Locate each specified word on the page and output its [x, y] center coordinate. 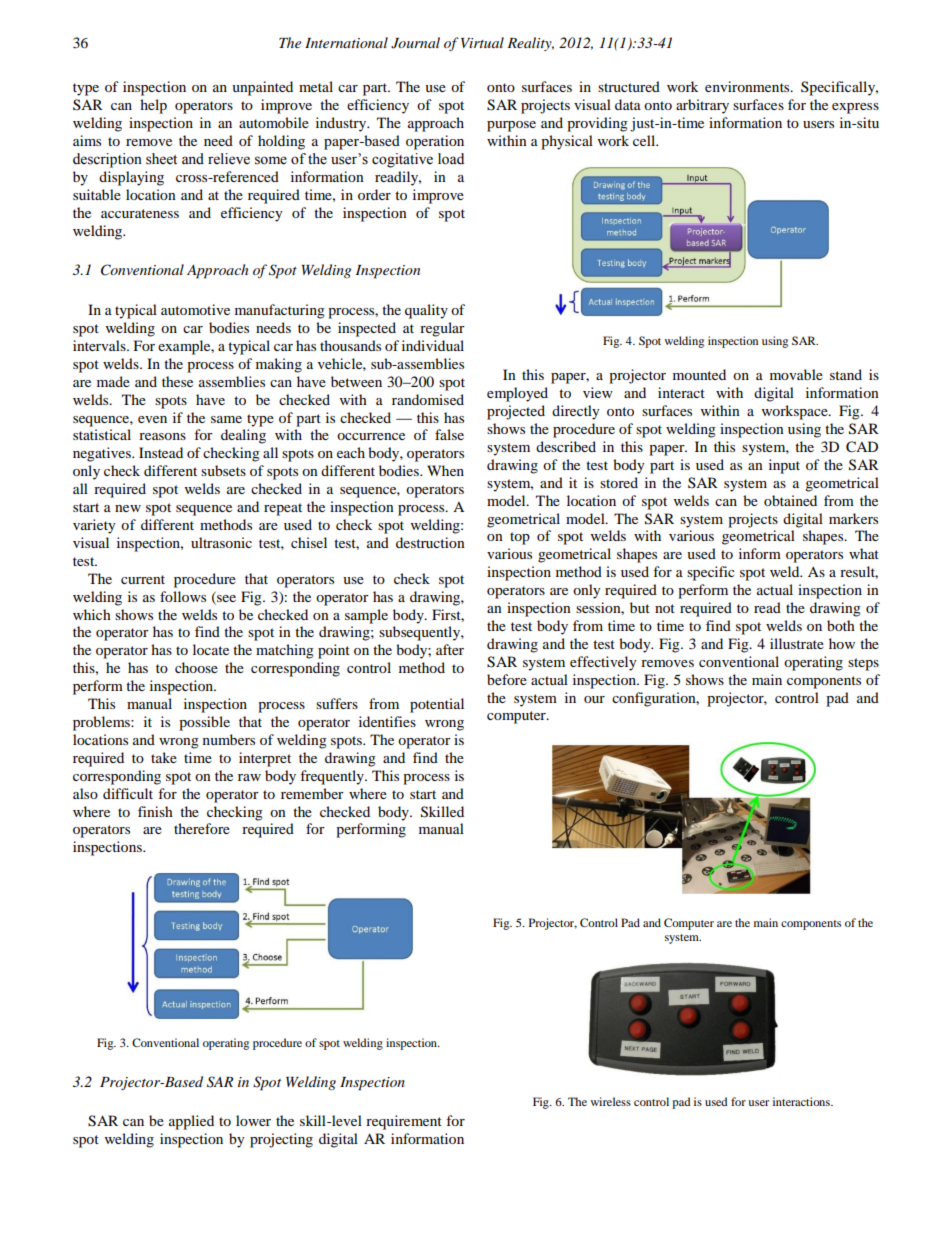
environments [748, 86]
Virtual [482, 42]
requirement [404, 1122]
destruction [430, 542]
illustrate [797, 643]
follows [183, 596]
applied [191, 1122]
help [153, 106]
